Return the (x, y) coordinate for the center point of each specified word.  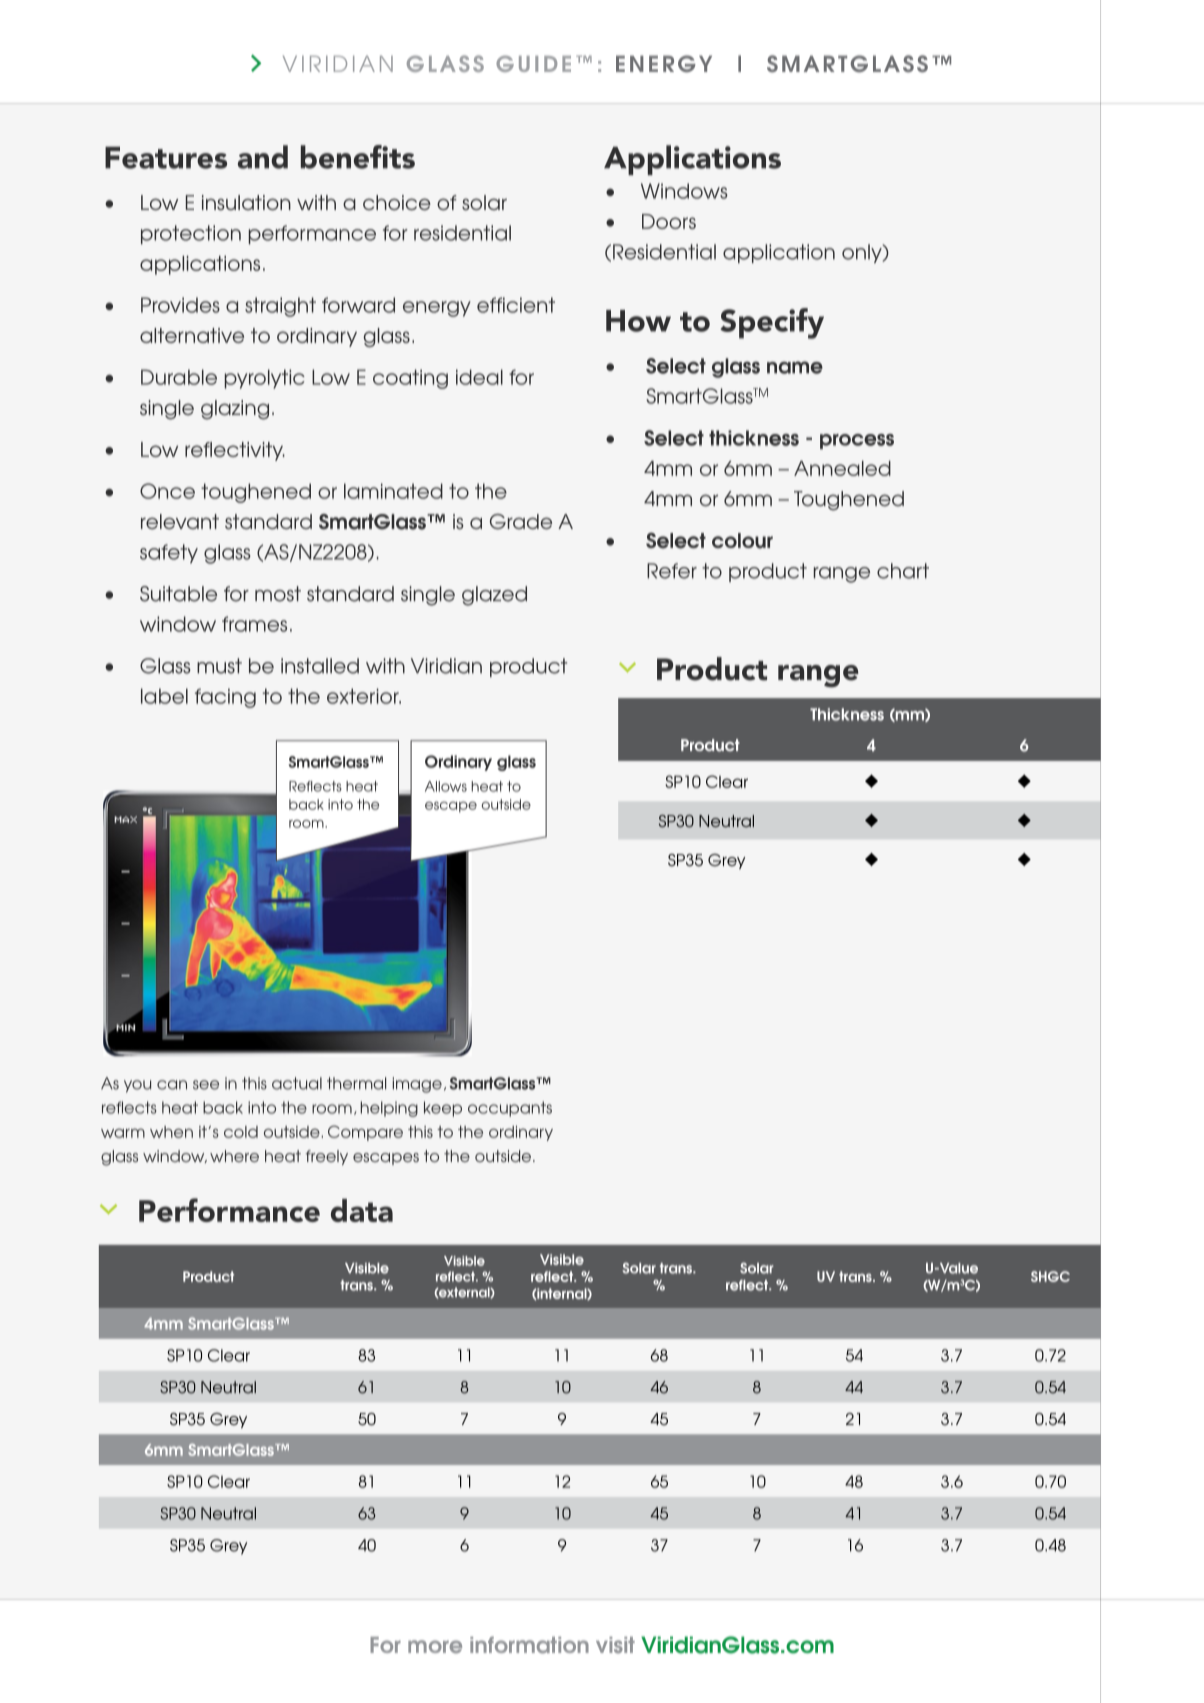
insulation (246, 202)
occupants (510, 1109)
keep (443, 1109)
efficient (516, 305)
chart (903, 571)
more (435, 1647)
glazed (494, 596)
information (529, 1645)
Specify (772, 323)
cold (241, 1132)
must (219, 666)
